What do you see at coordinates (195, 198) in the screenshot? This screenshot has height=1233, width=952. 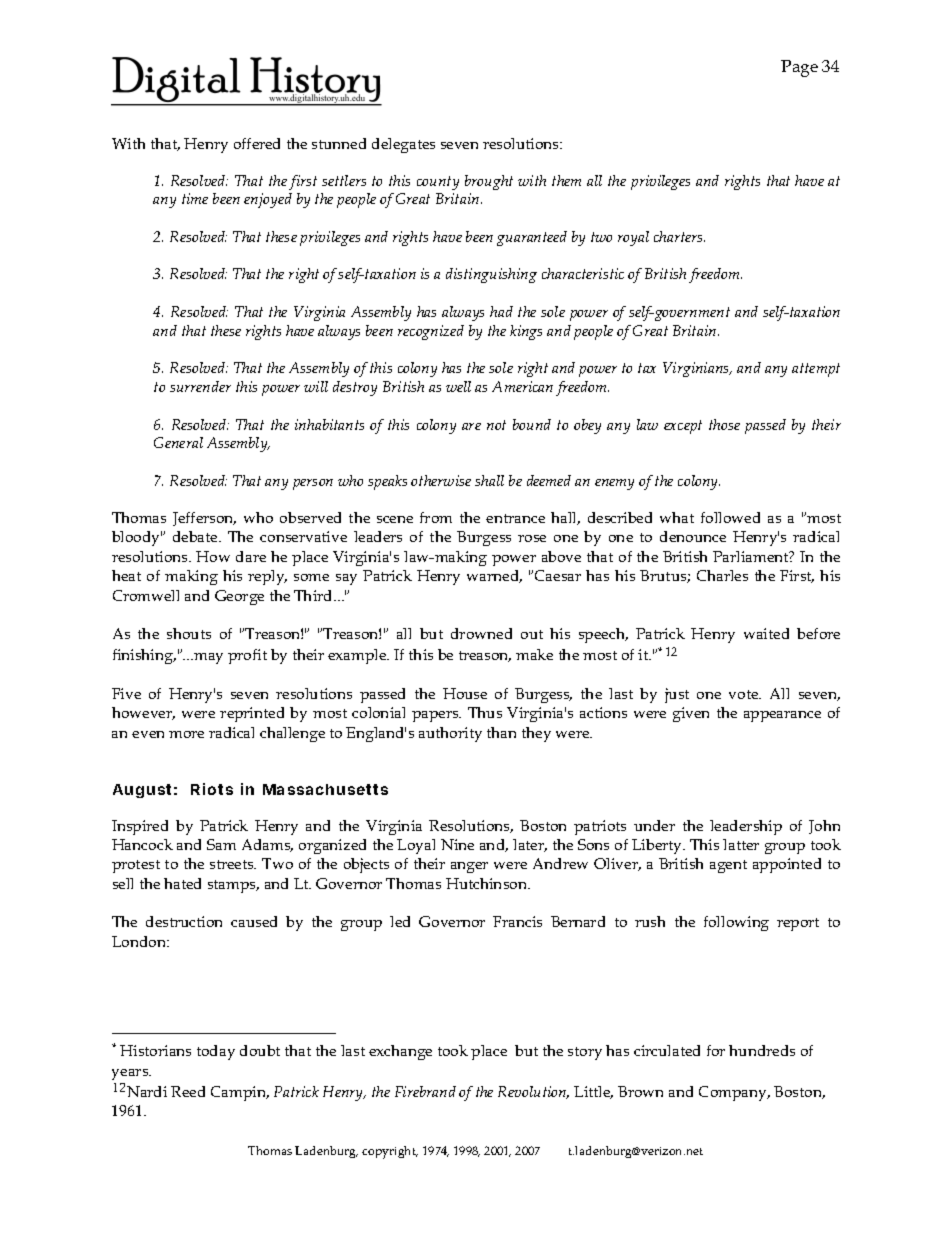 I see `time` at bounding box center [195, 198].
